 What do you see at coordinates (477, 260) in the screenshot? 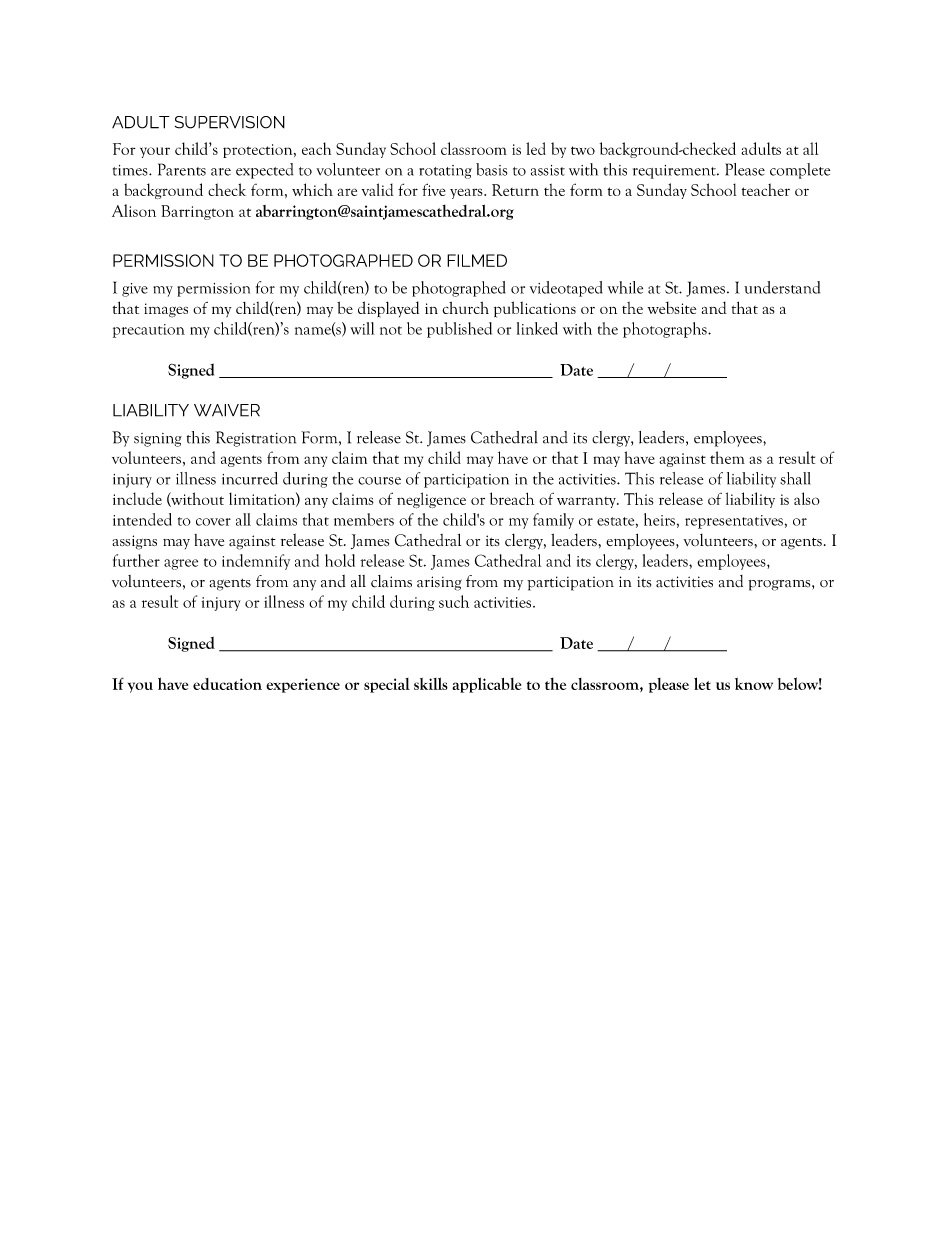
I see `FILMED` at bounding box center [477, 260].
